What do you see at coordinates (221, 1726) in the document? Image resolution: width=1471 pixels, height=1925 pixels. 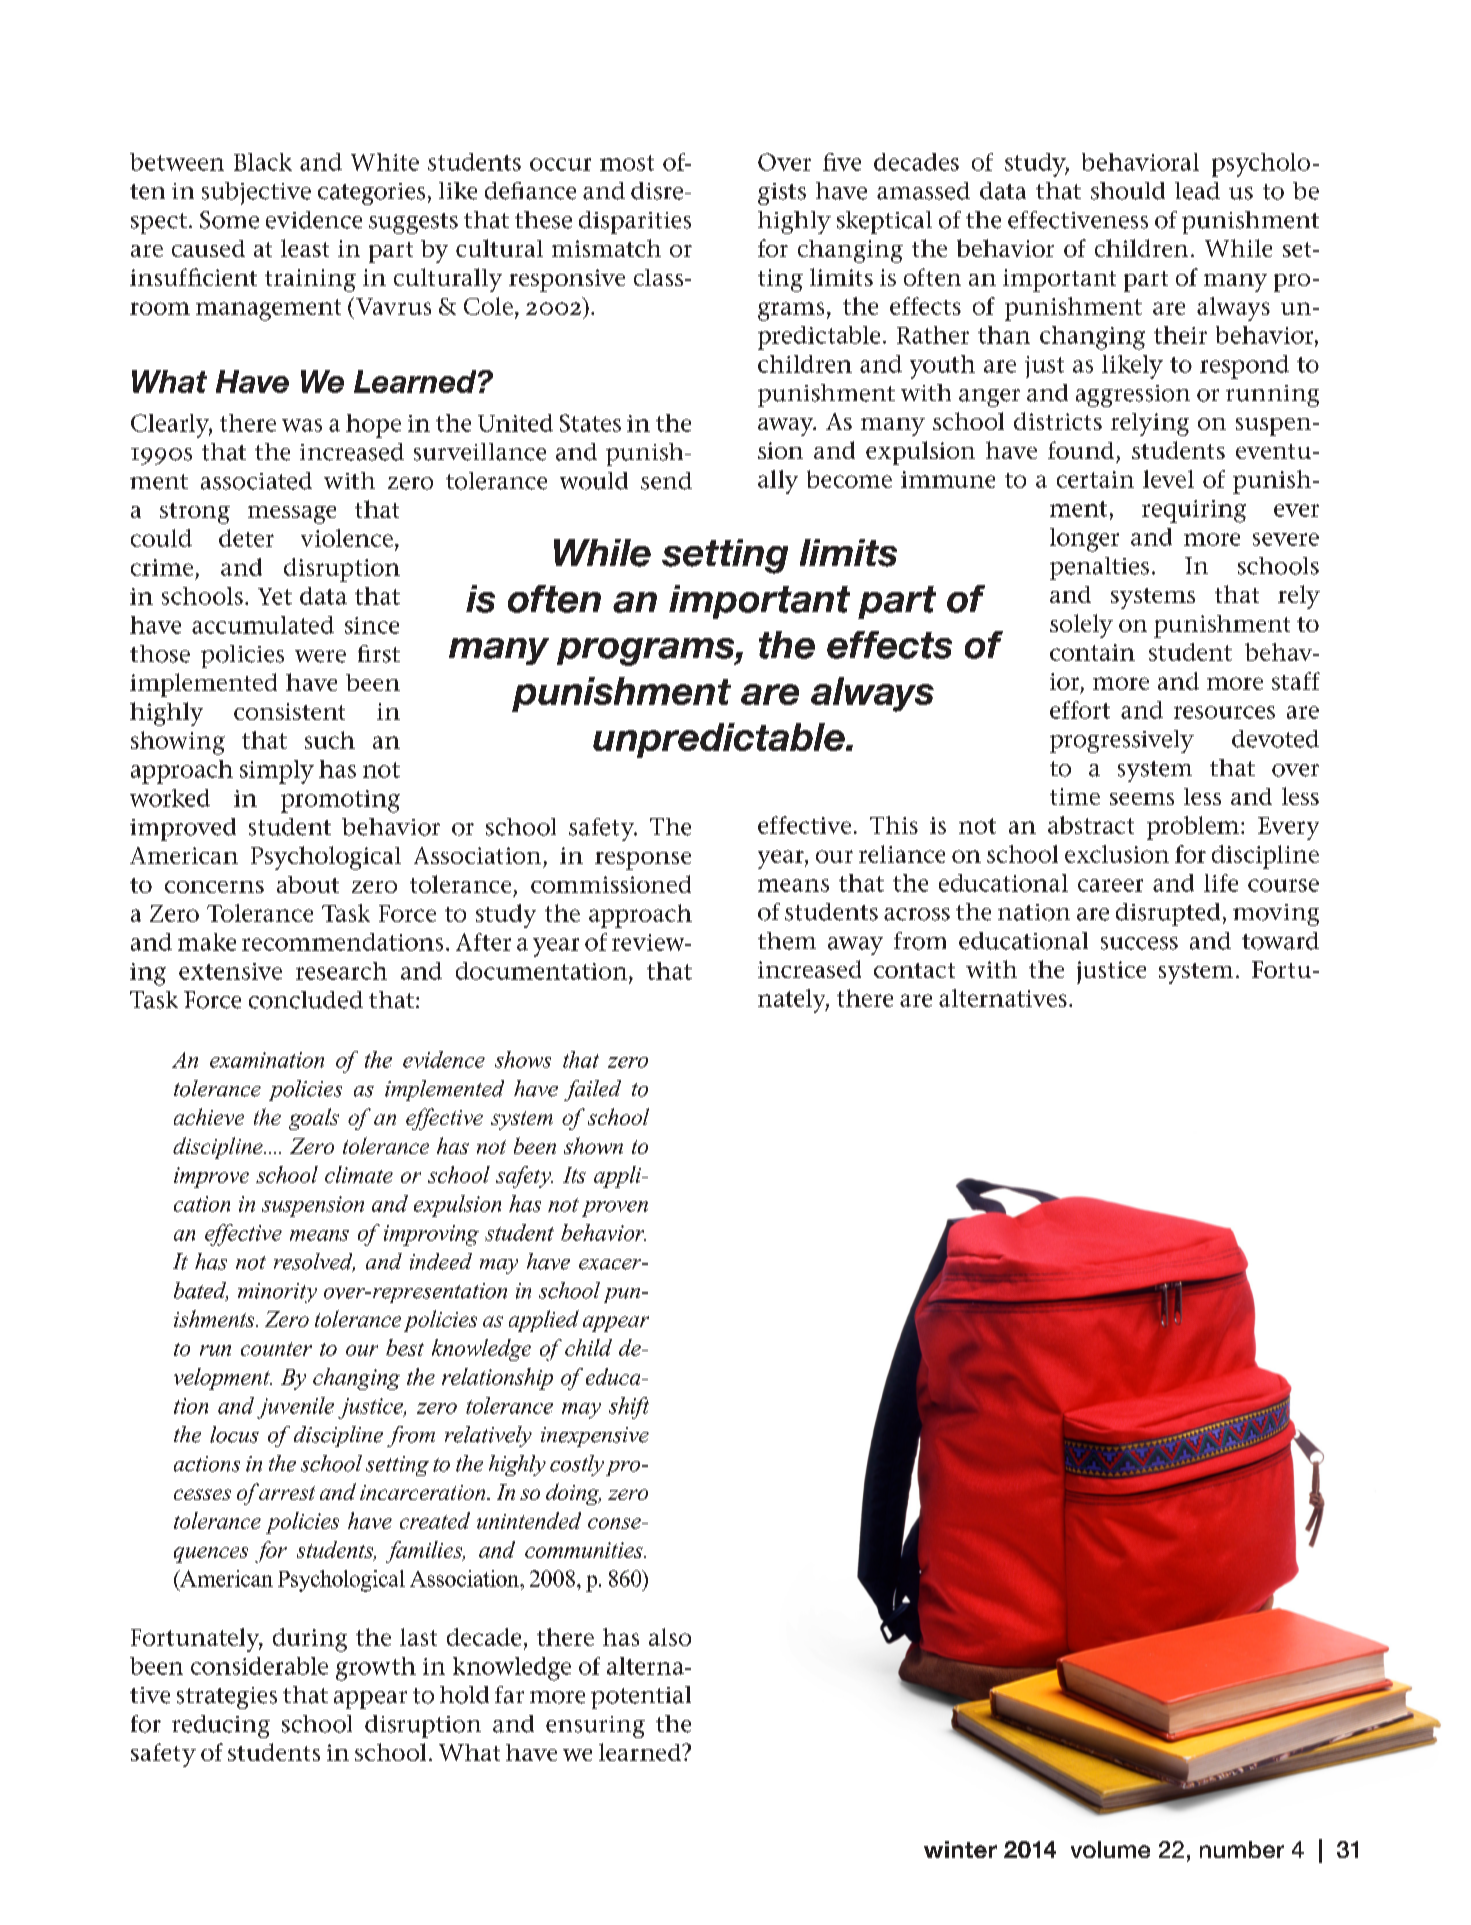 I see `reducing` at bounding box center [221, 1726].
